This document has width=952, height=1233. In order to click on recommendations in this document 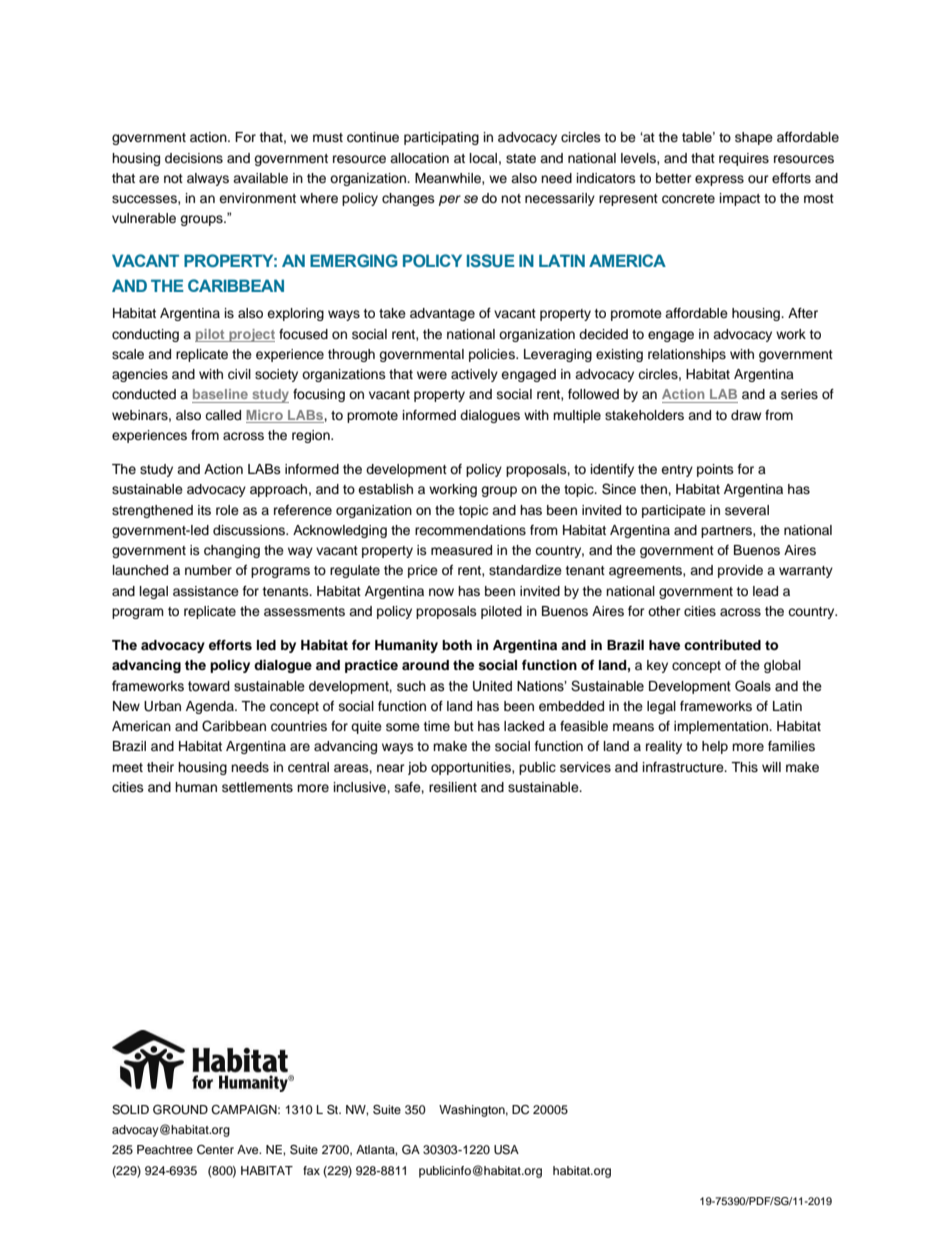, I will do `click(470, 530)`.
